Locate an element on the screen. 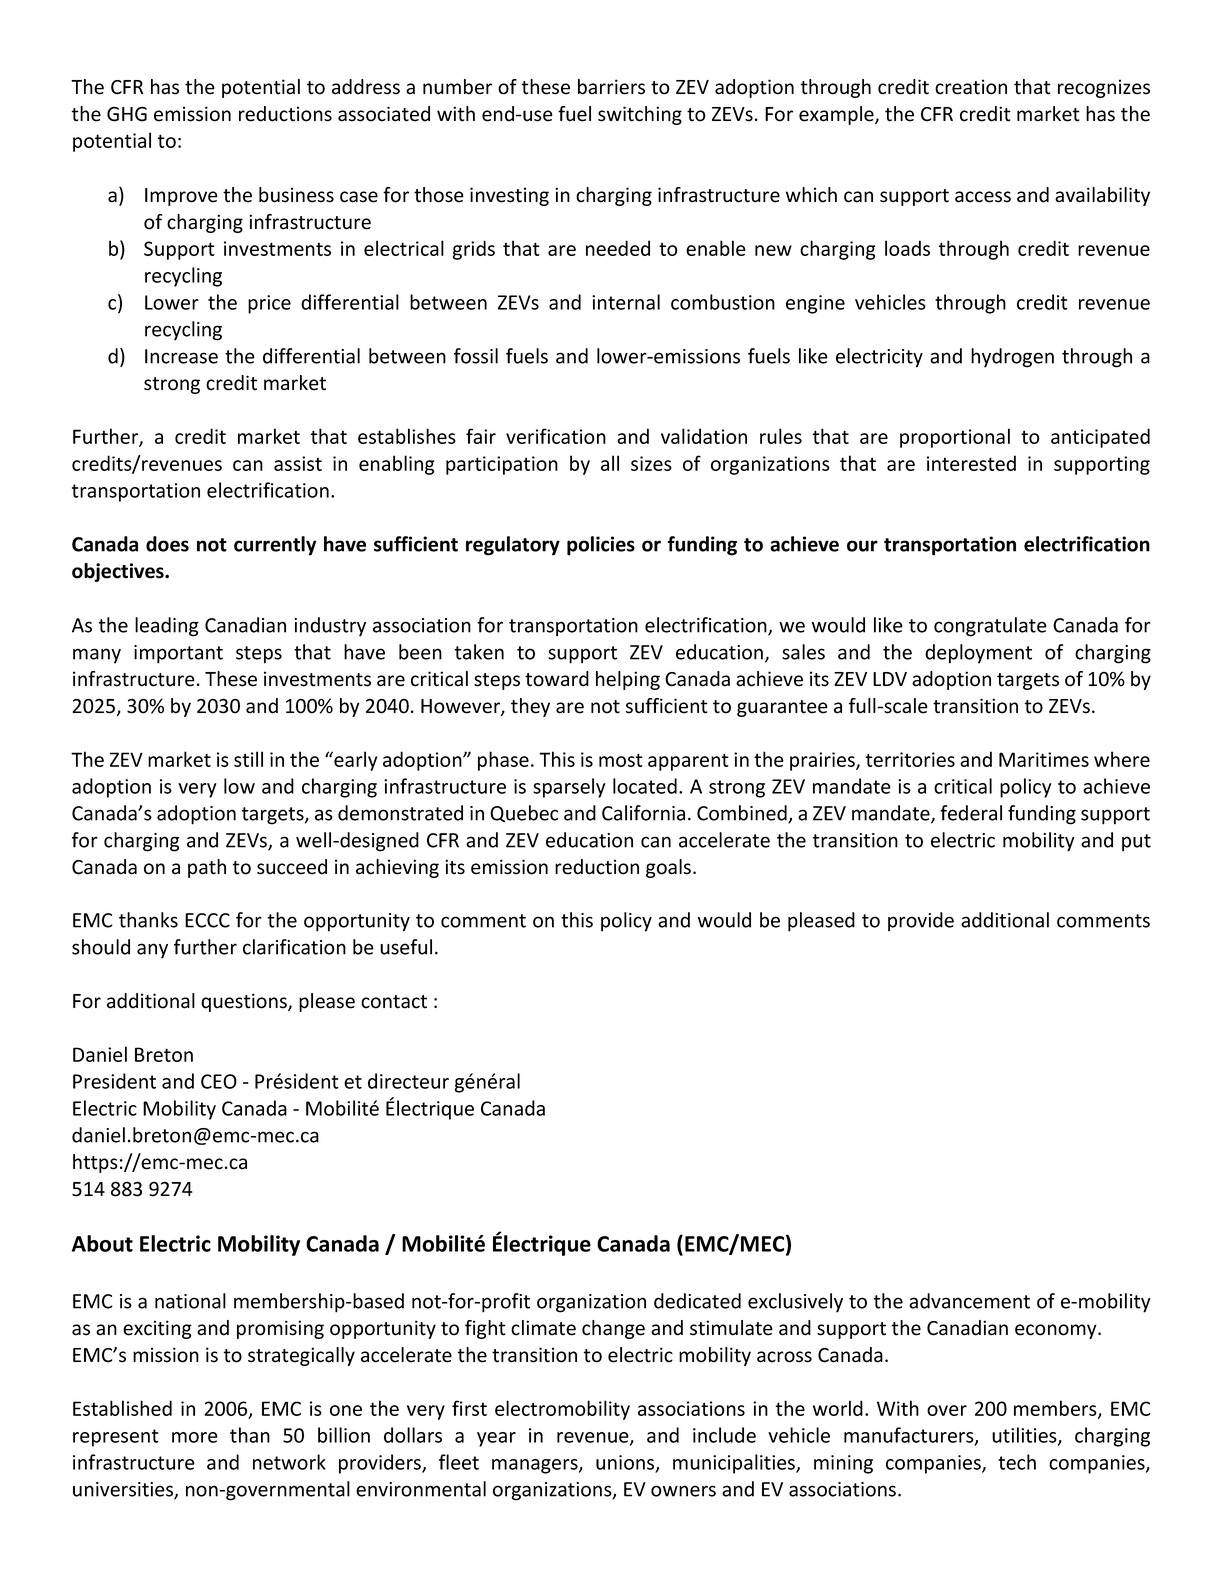 The image size is (1223, 1583). currently is located at coordinates (275, 546).
